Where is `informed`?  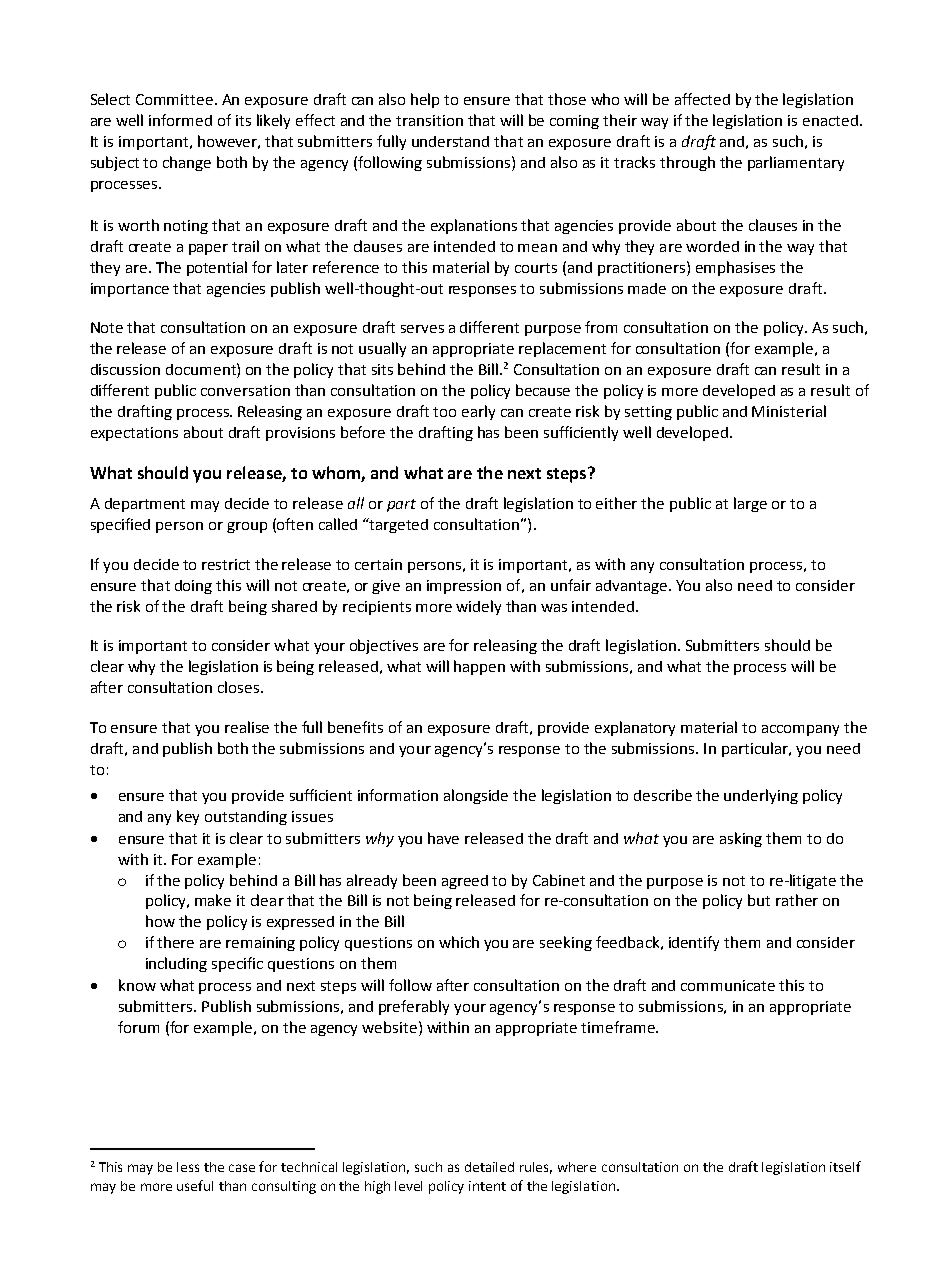 informed is located at coordinates (180, 120).
